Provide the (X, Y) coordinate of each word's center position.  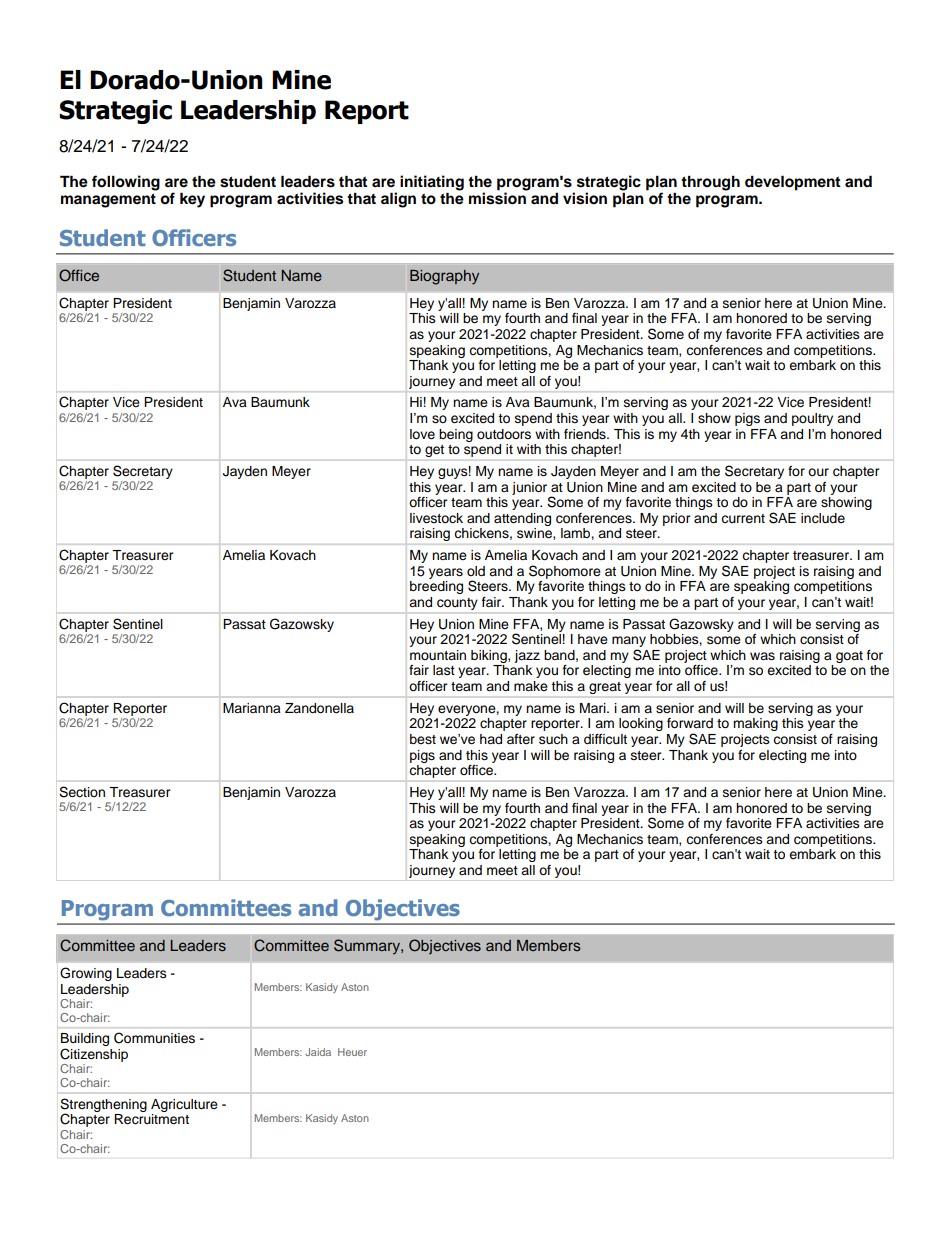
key (192, 200)
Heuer (352, 1052)
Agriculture (184, 1105)
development (792, 183)
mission (497, 198)
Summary (368, 946)
